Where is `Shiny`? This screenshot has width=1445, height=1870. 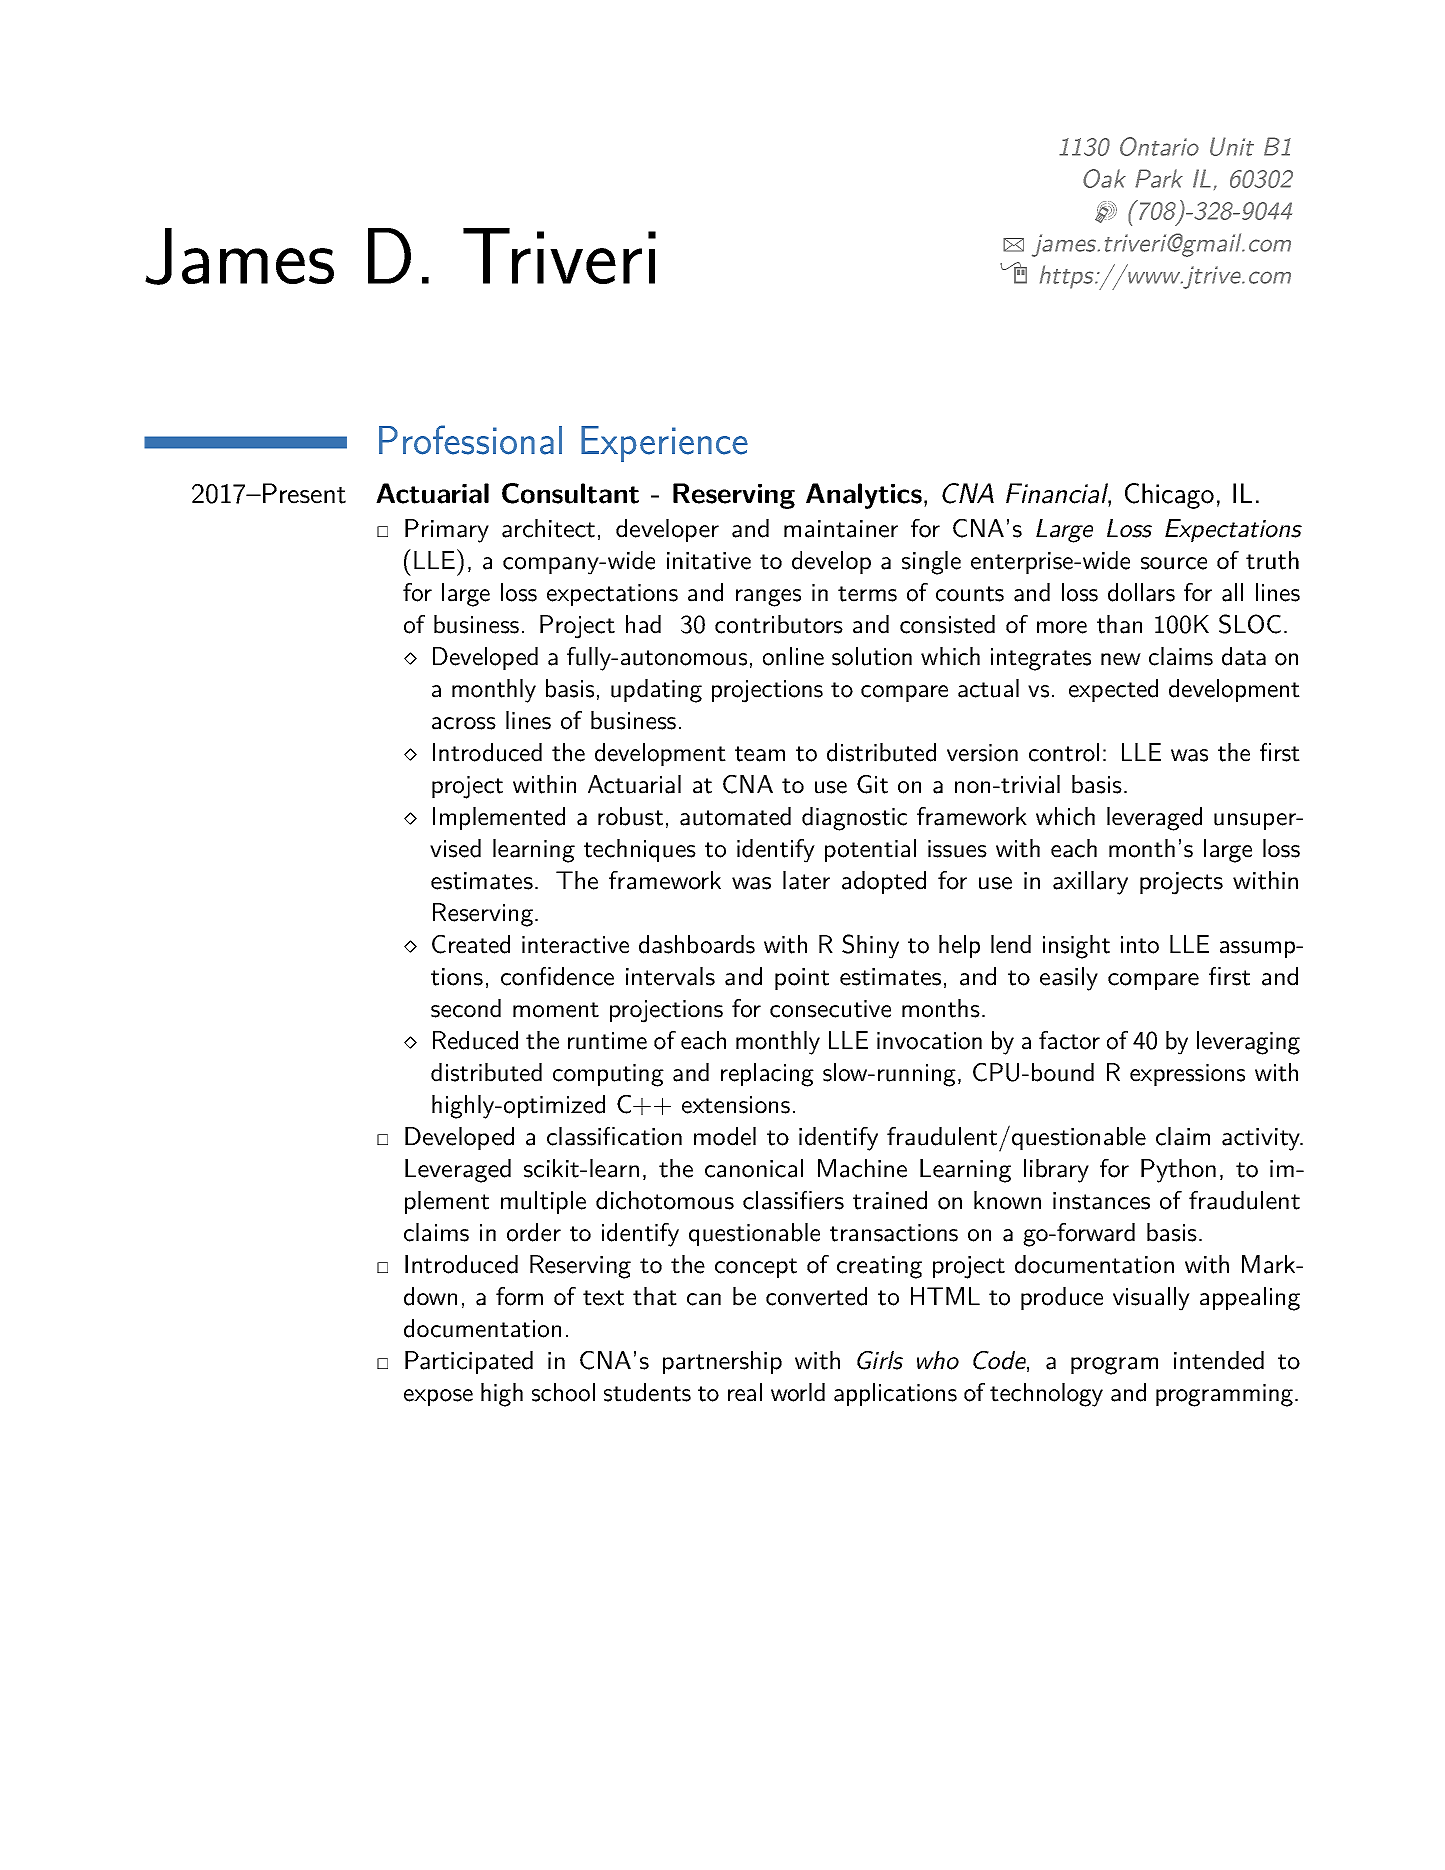 Shiny is located at coordinates (870, 946).
